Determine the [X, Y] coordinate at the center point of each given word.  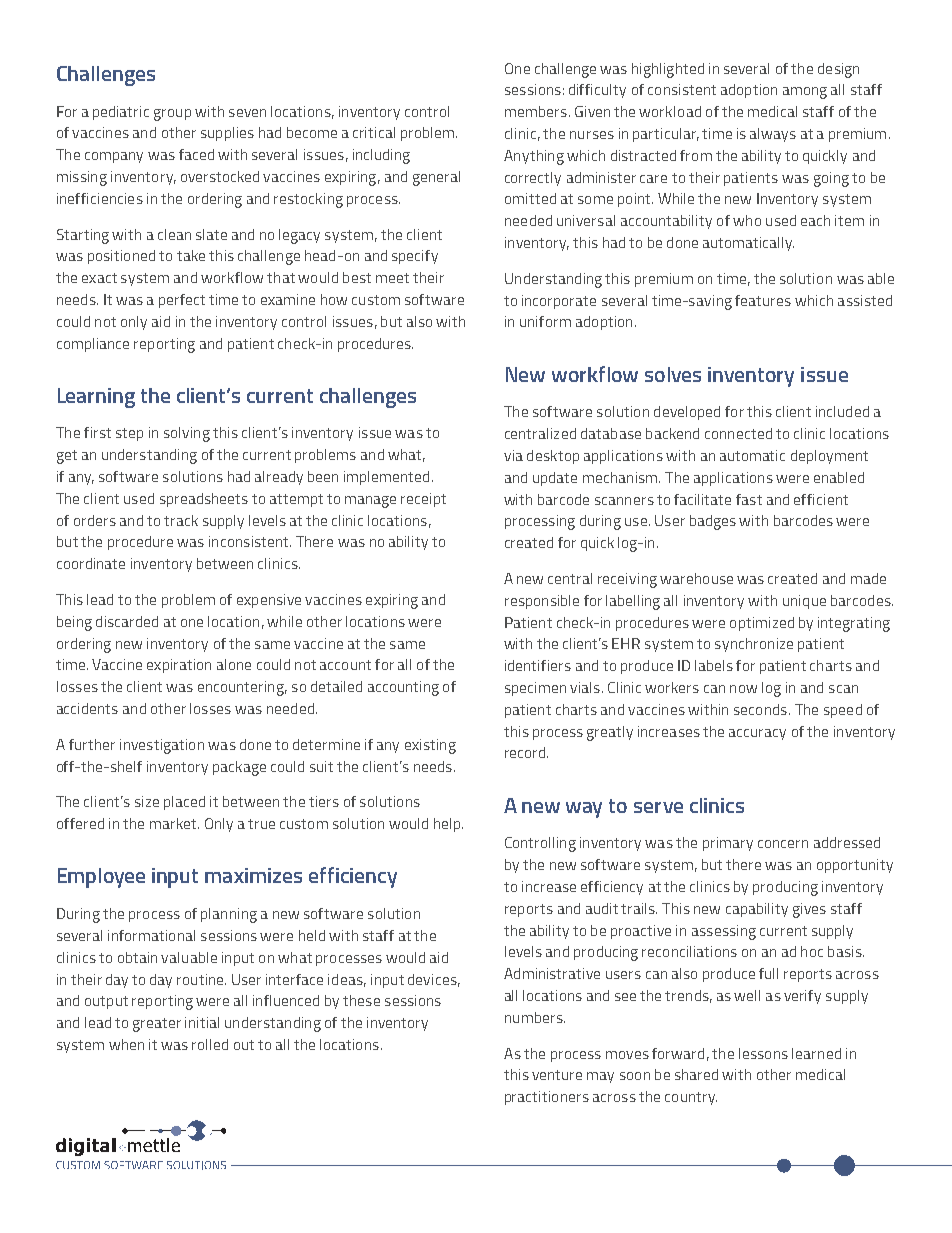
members [536, 111]
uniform [545, 321]
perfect [182, 301]
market [174, 823]
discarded [127, 621]
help [448, 825]
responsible [542, 602]
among [805, 93]
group [172, 115]
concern [783, 844]
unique [804, 602]
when [126, 1044]
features [763, 300]
